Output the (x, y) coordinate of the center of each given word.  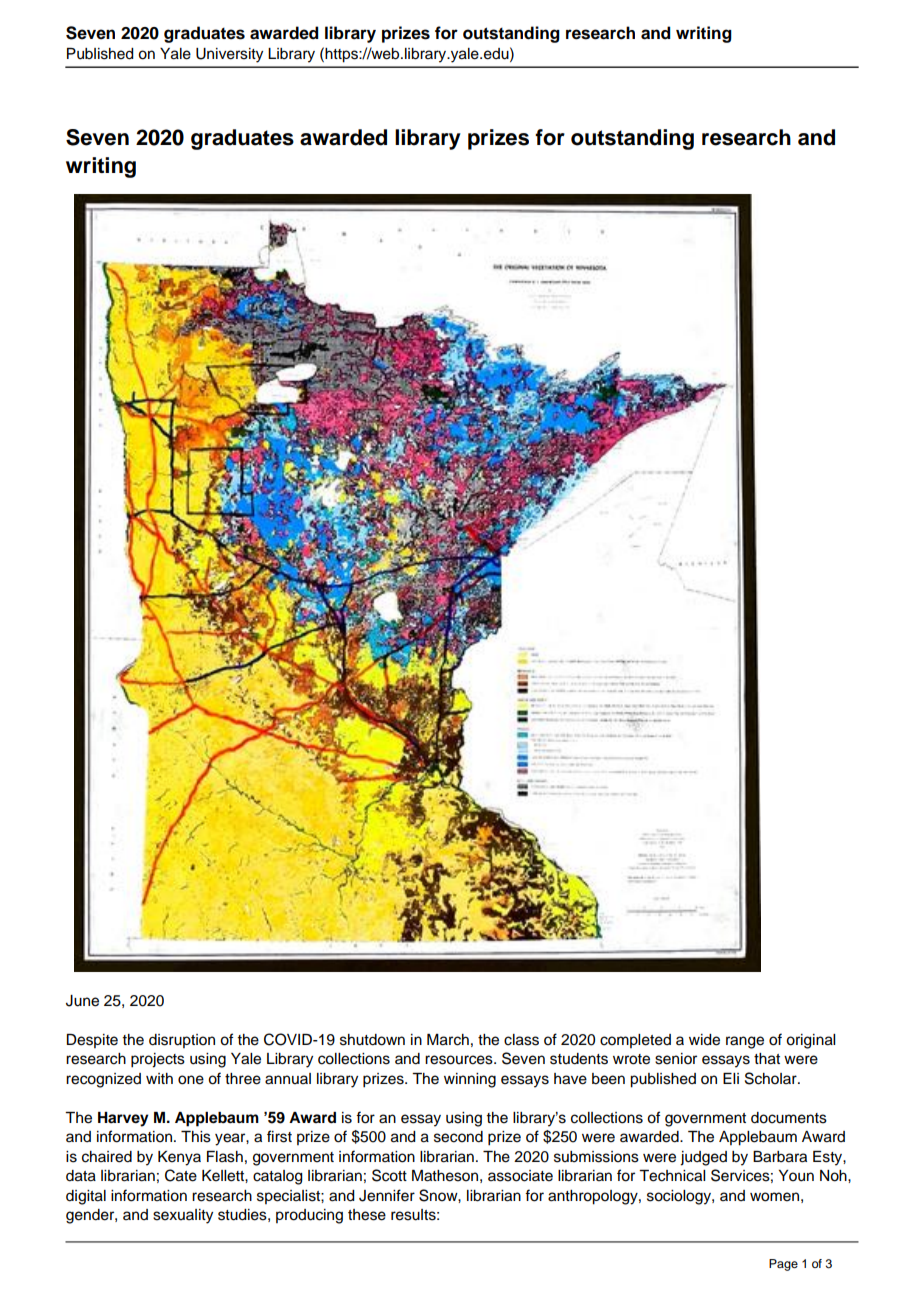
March (448, 1040)
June (82, 1001)
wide (704, 1040)
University (229, 55)
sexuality (183, 1216)
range (745, 1042)
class (521, 1040)
